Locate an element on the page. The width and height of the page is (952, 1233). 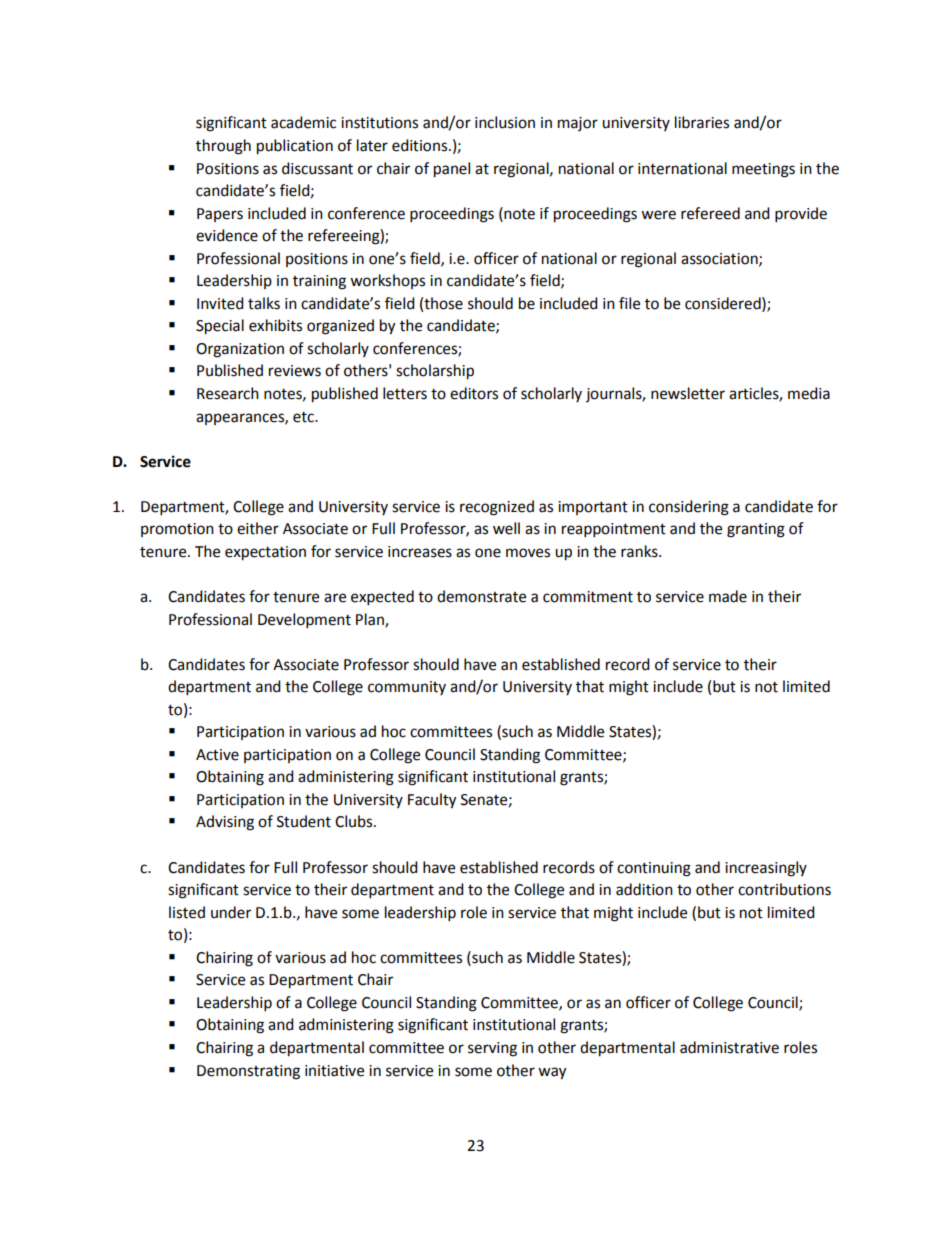
Demonstrating is located at coordinates (248, 1072).
